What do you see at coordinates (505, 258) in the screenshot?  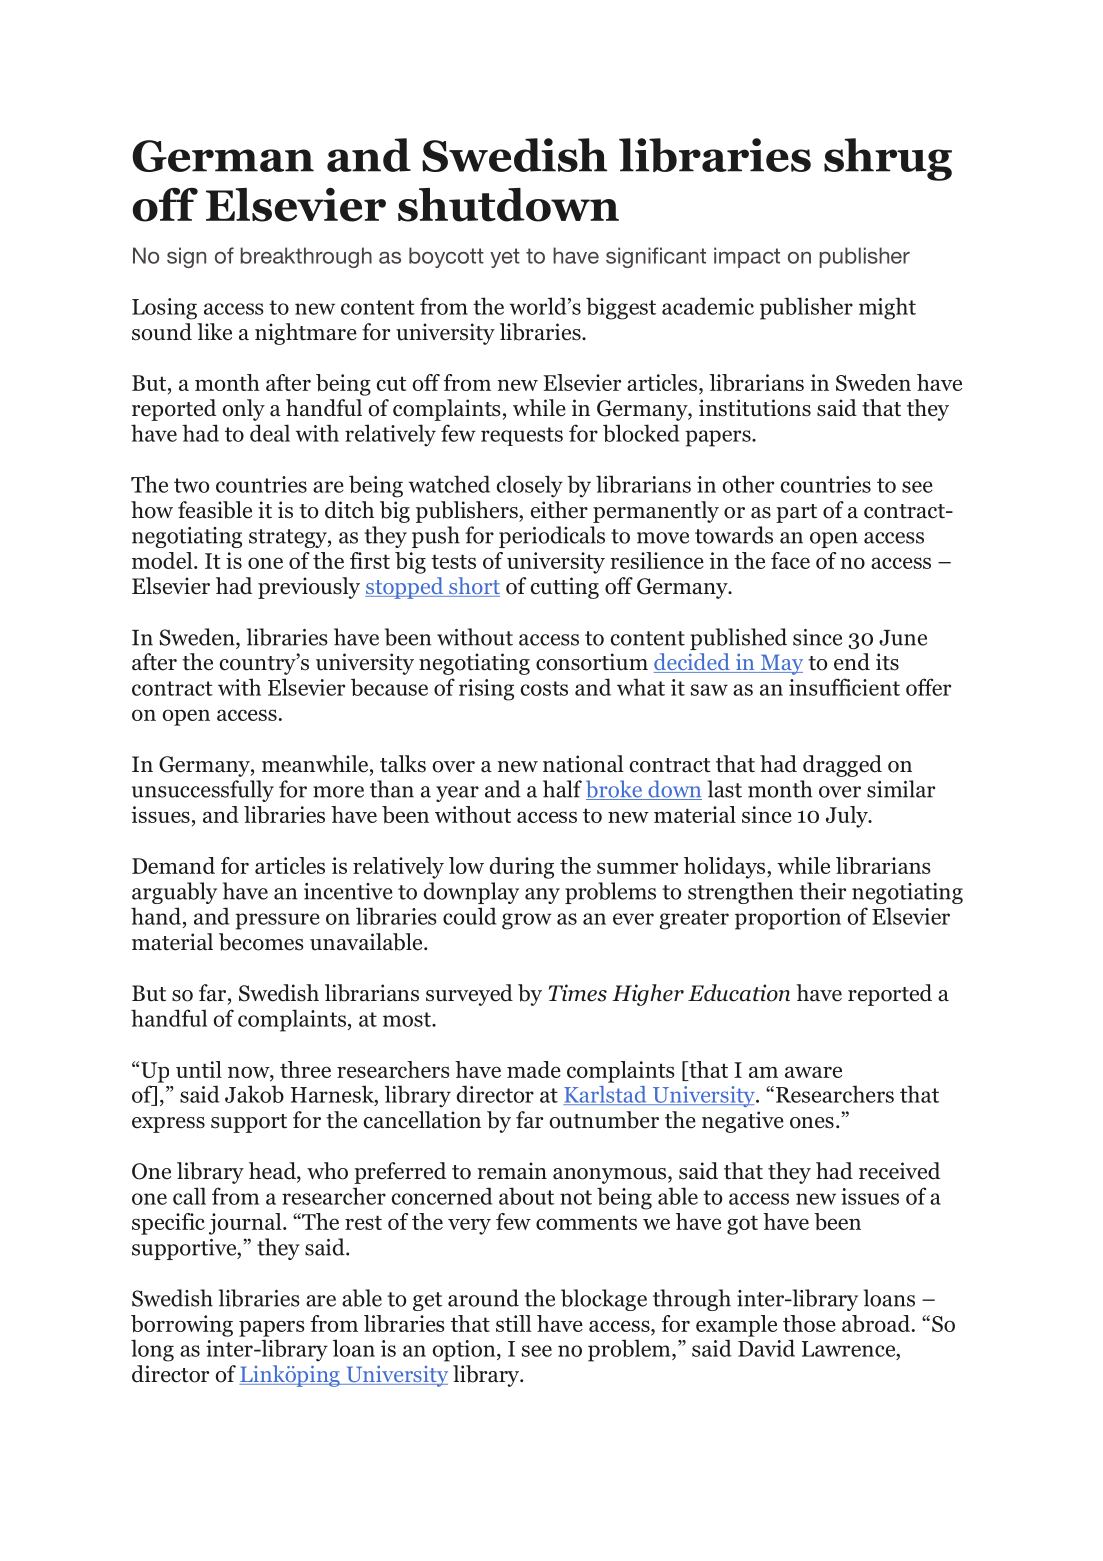 I see `yet` at bounding box center [505, 258].
